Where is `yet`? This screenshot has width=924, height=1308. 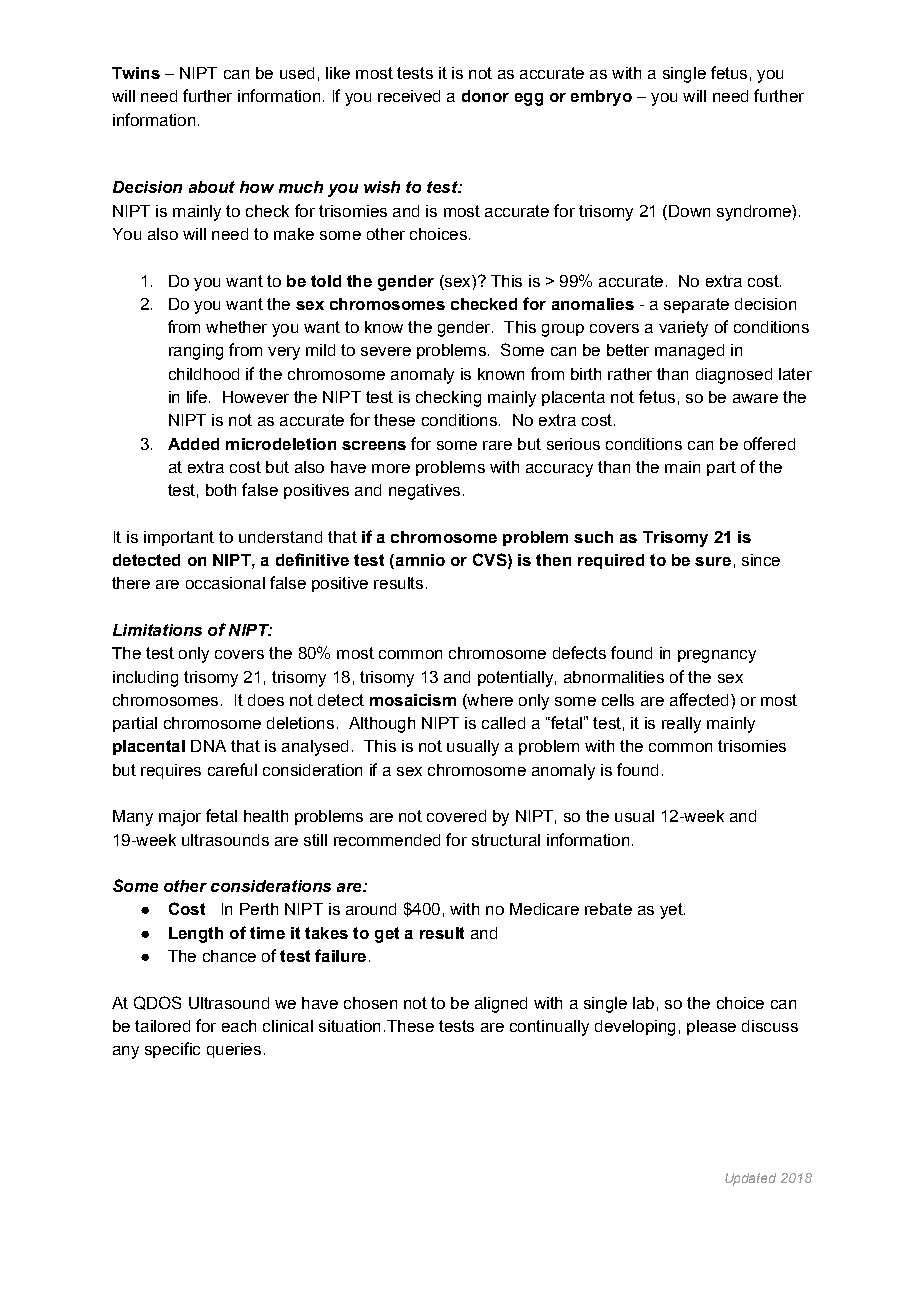 yet is located at coordinates (672, 911).
